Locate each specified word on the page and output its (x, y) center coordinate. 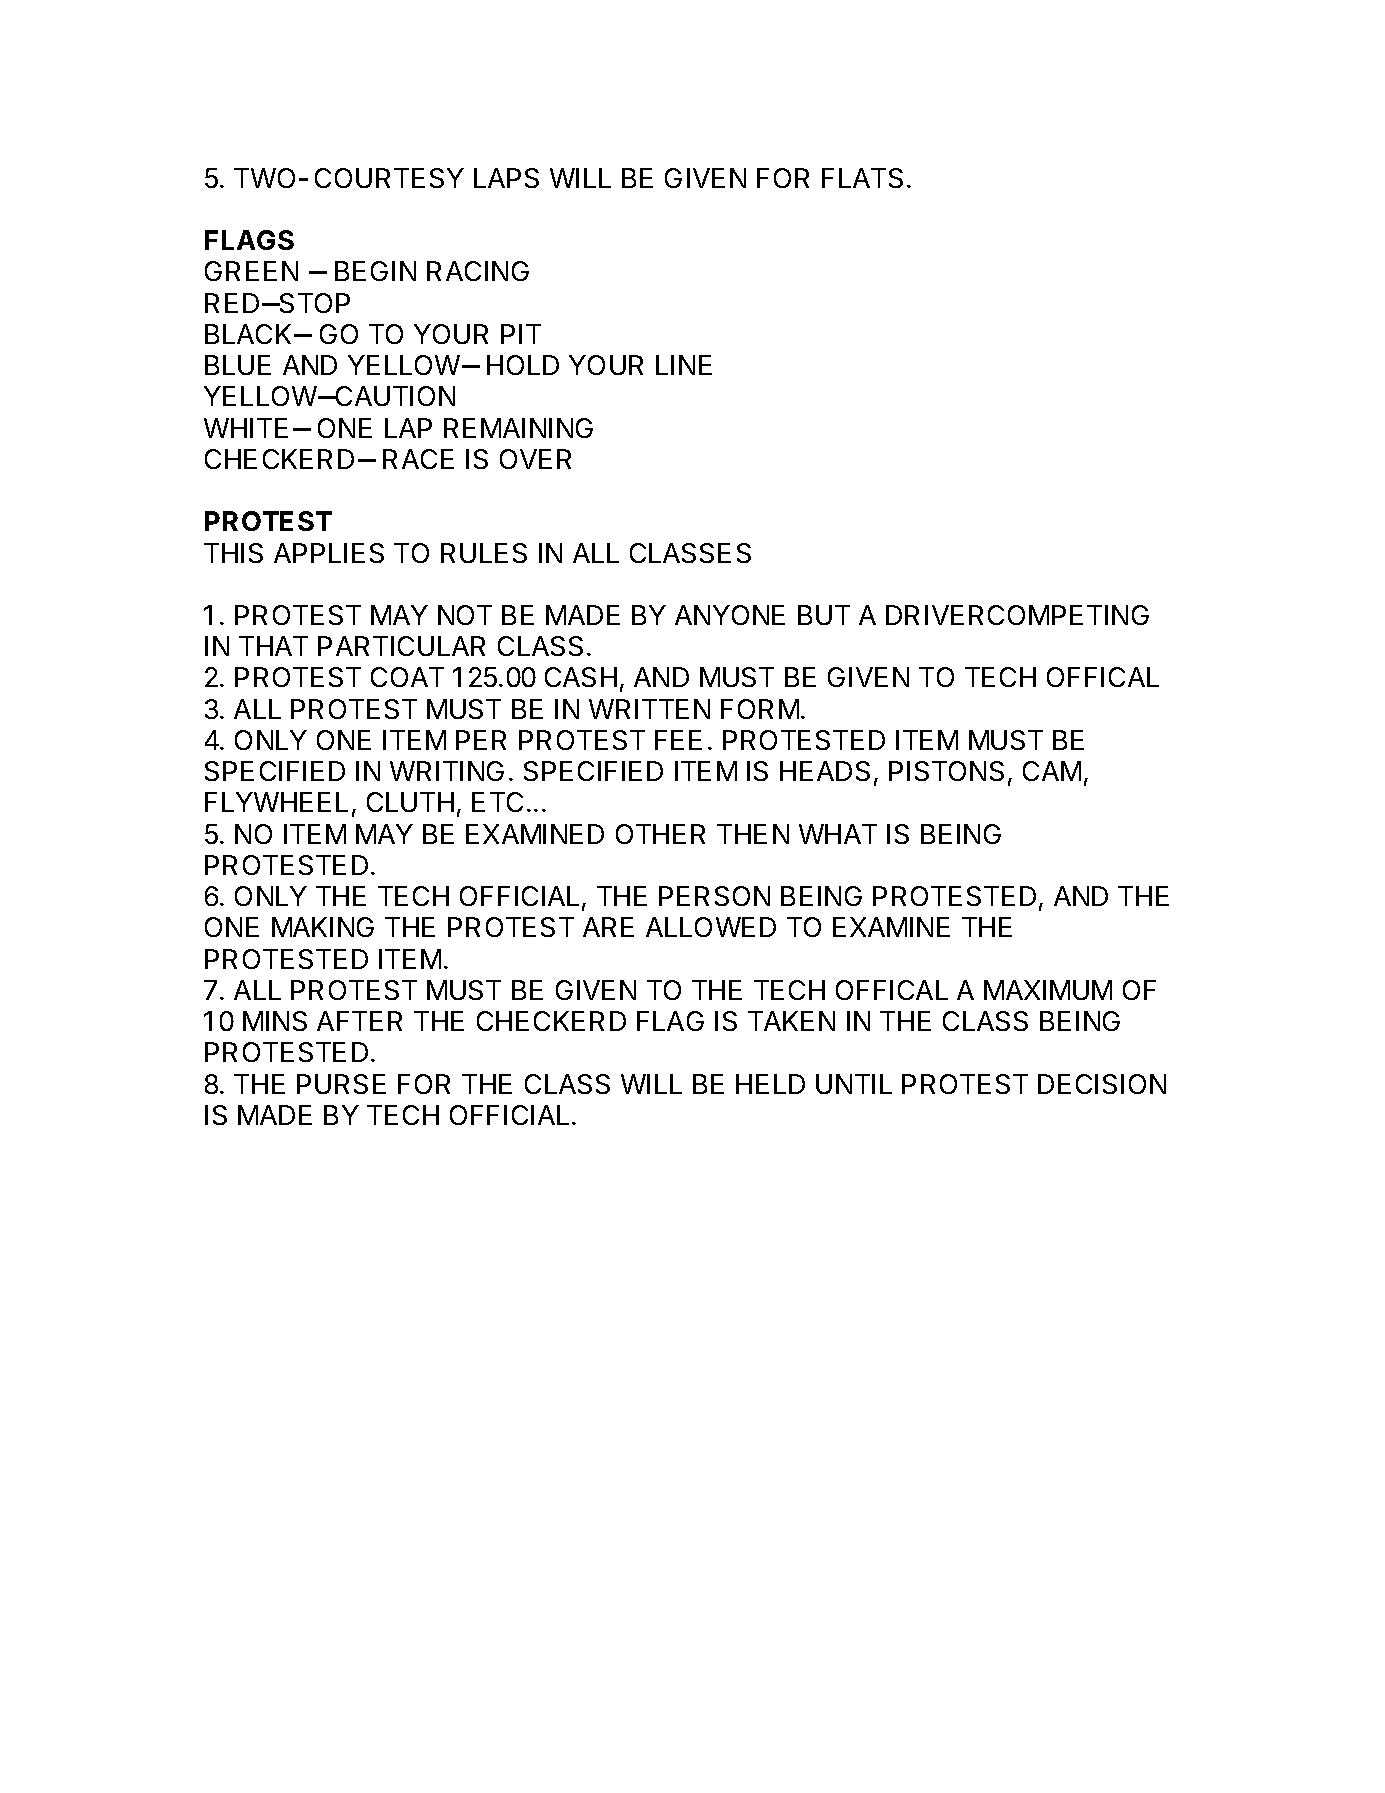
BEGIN (375, 271)
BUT (824, 615)
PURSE (341, 1084)
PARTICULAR (401, 646)
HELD (770, 1084)
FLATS (862, 178)
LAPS (506, 178)
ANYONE (730, 615)
